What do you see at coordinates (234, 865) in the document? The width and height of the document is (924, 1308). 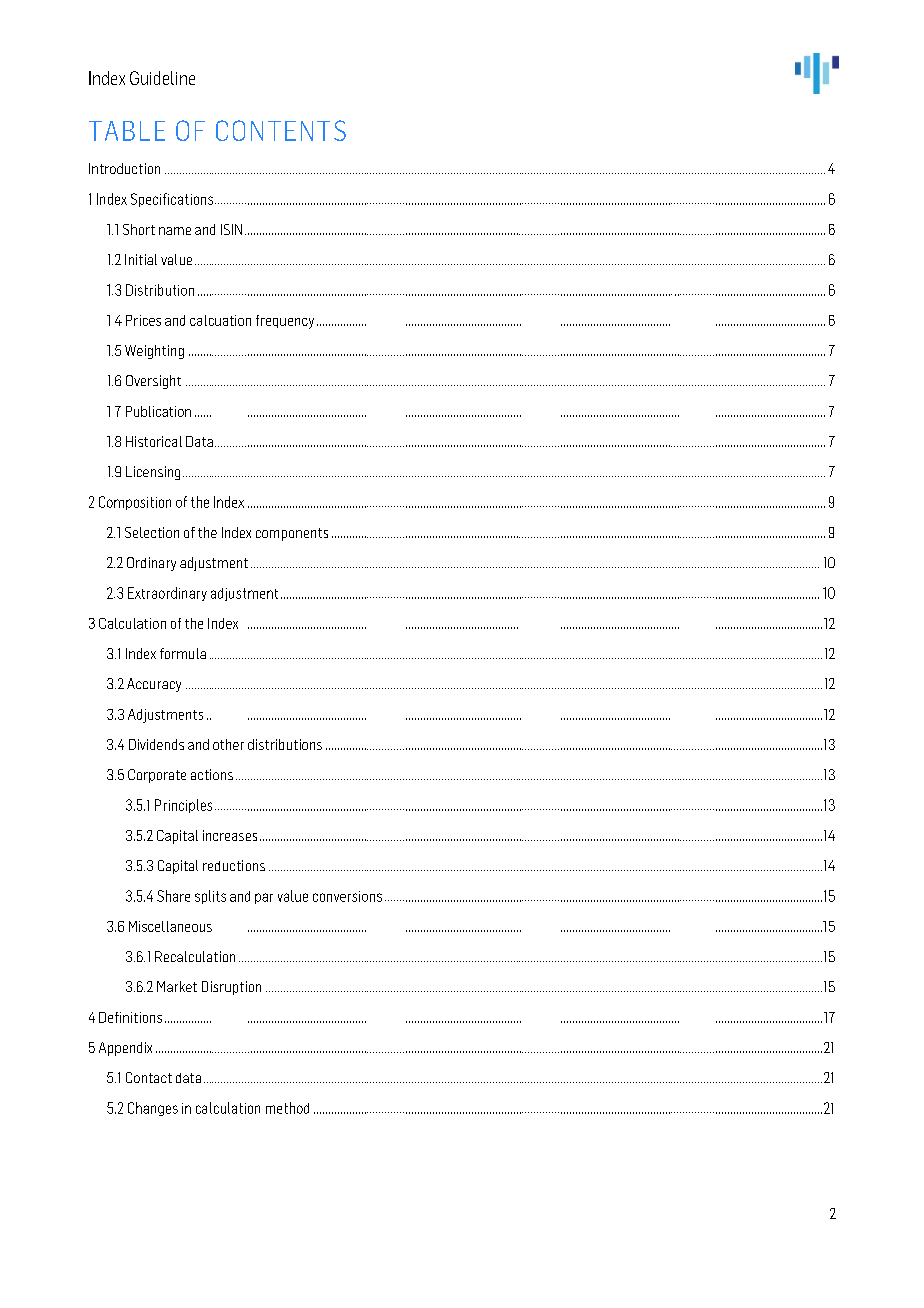 I see `reductions` at bounding box center [234, 865].
